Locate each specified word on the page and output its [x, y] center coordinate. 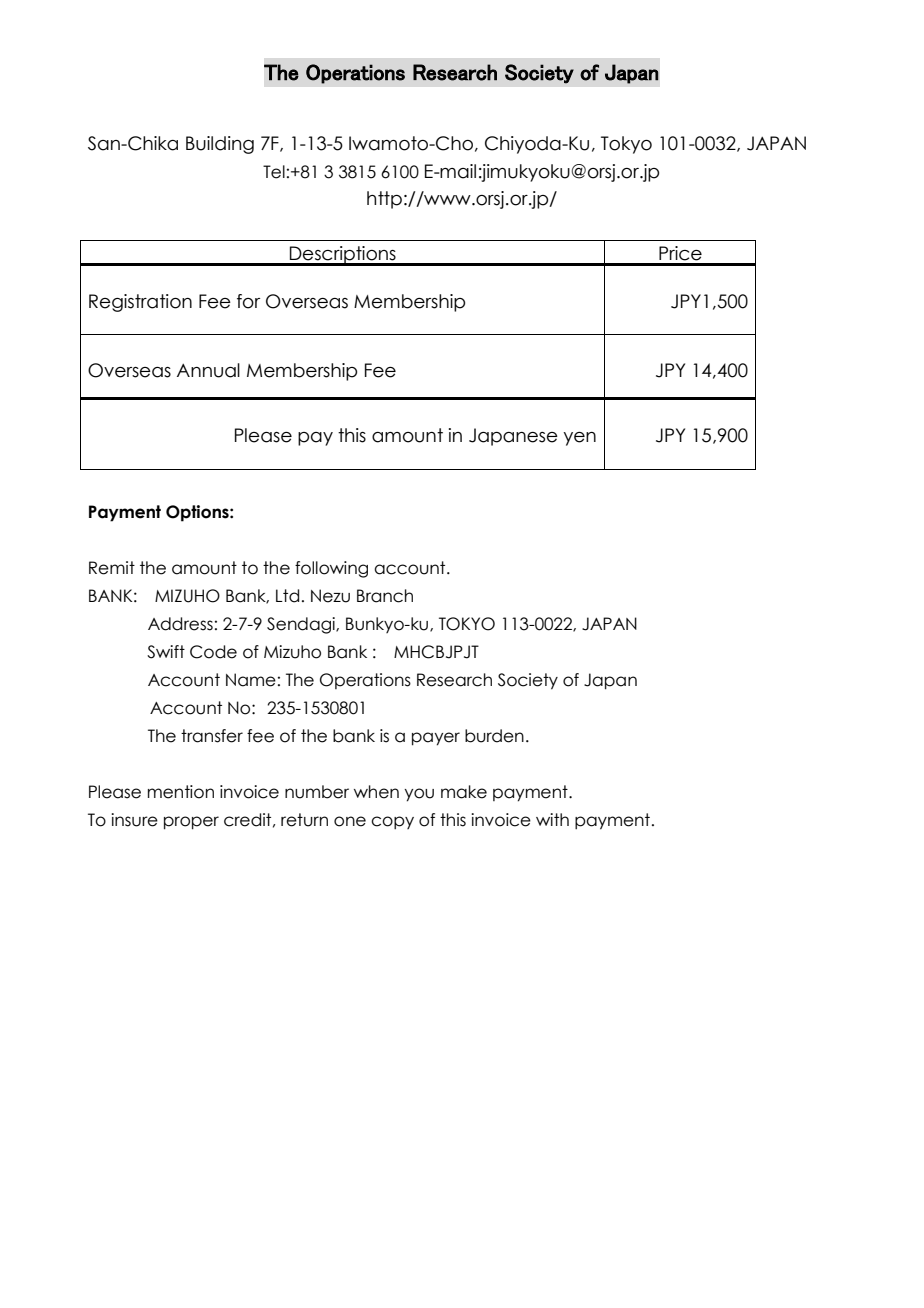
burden [494, 736]
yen [579, 439]
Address [180, 624]
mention [181, 792]
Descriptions [343, 256]
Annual [208, 370]
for [248, 301]
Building [220, 145]
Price [680, 253]
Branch [385, 596]
